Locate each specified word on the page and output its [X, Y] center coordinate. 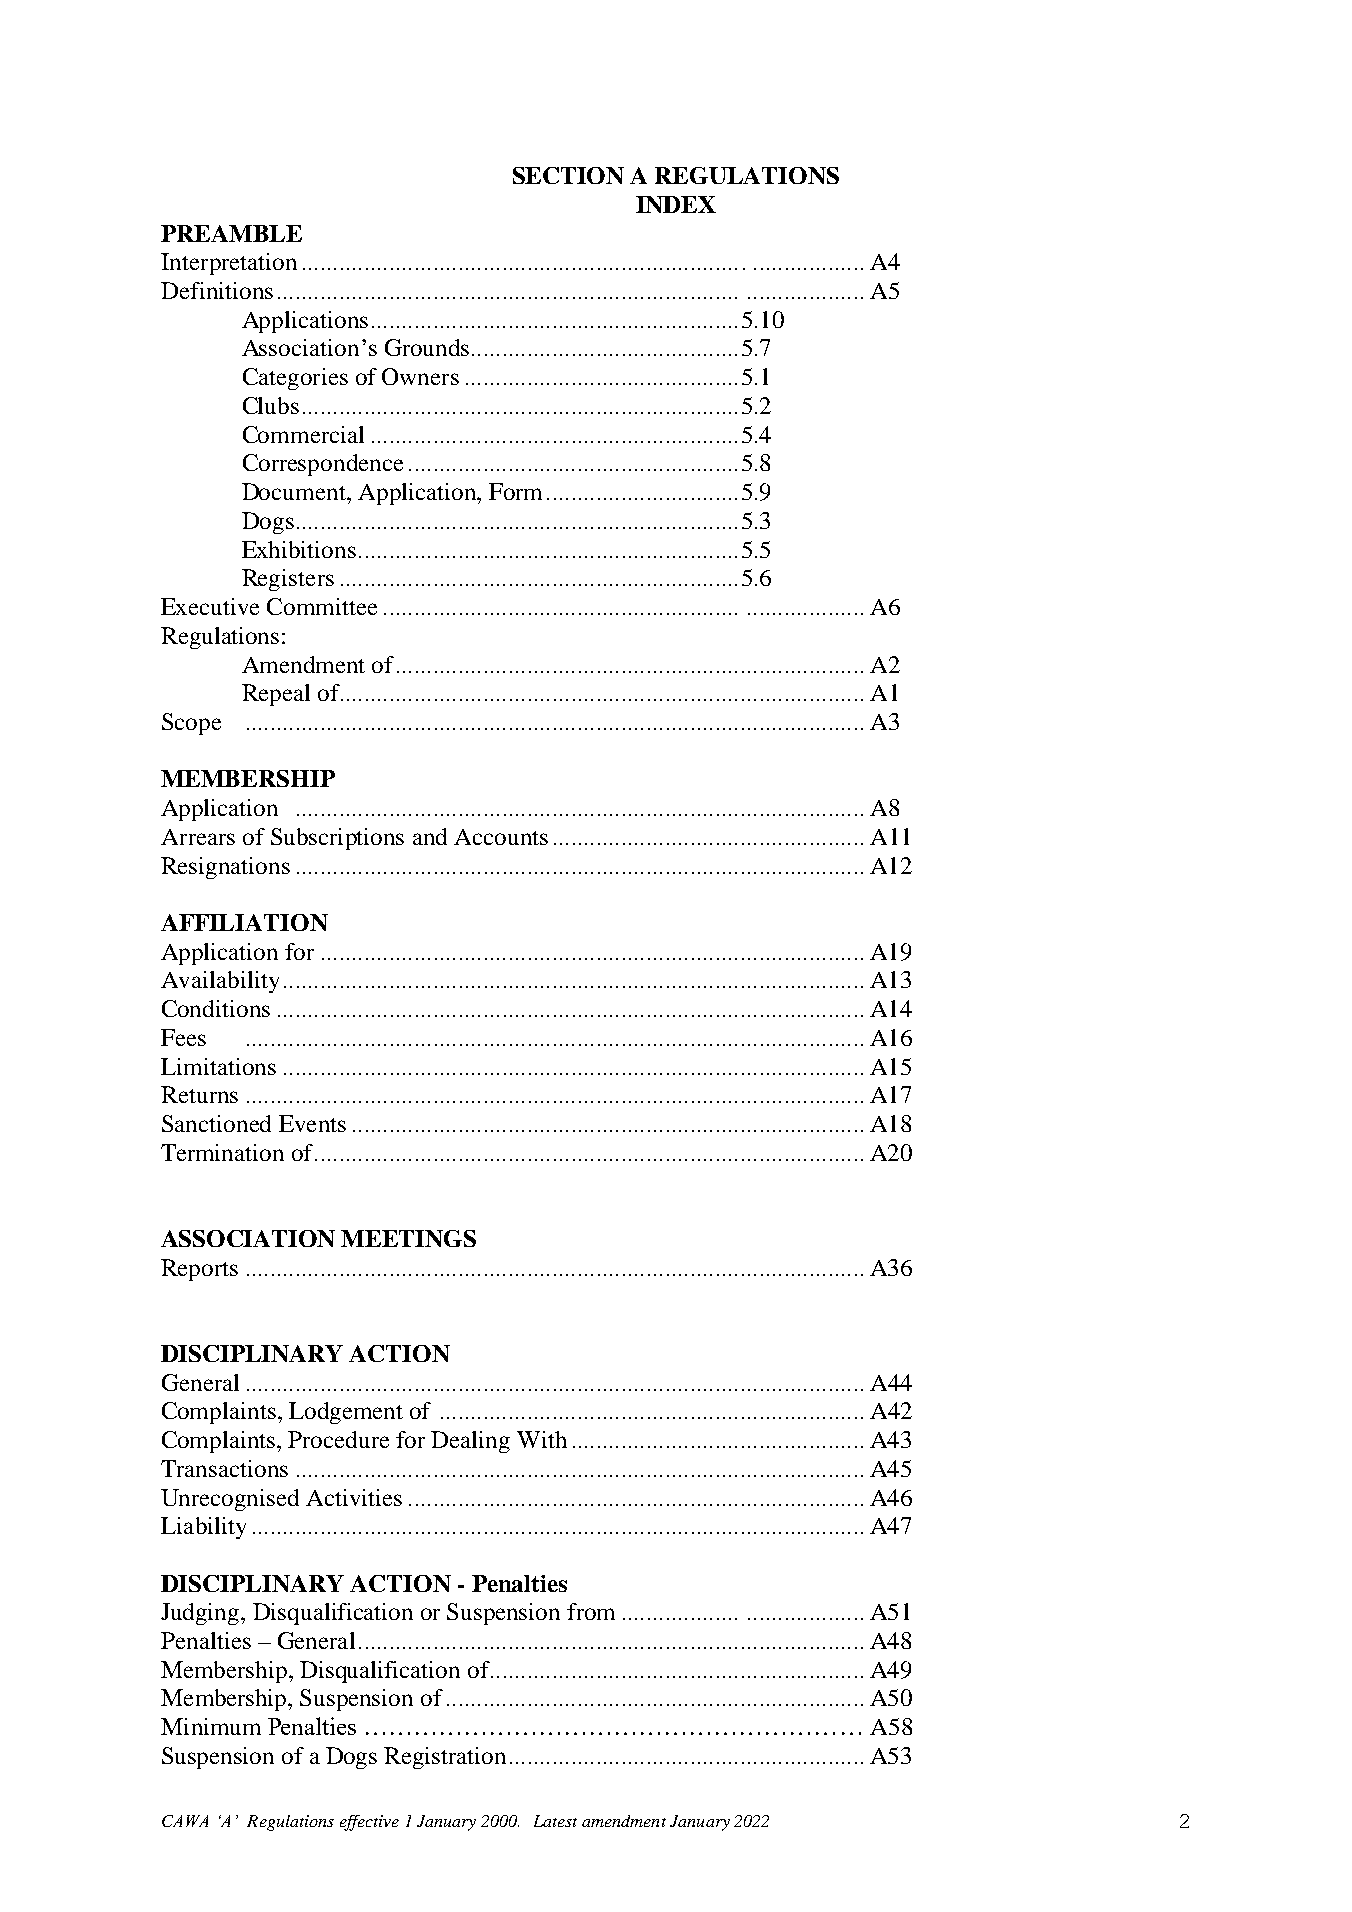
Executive [210, 606]
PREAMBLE [231, 233]
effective [369, 1823]
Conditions [216, 1008]
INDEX [676, 204]
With [542, 1439]
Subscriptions [337, 839]
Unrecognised [230, 1500]
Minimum [211, 1726]
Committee [322, 606]
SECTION [568, 175]
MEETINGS [408, 1238]
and [430, 836]
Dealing [470, 1442]
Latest [555, 1821]
